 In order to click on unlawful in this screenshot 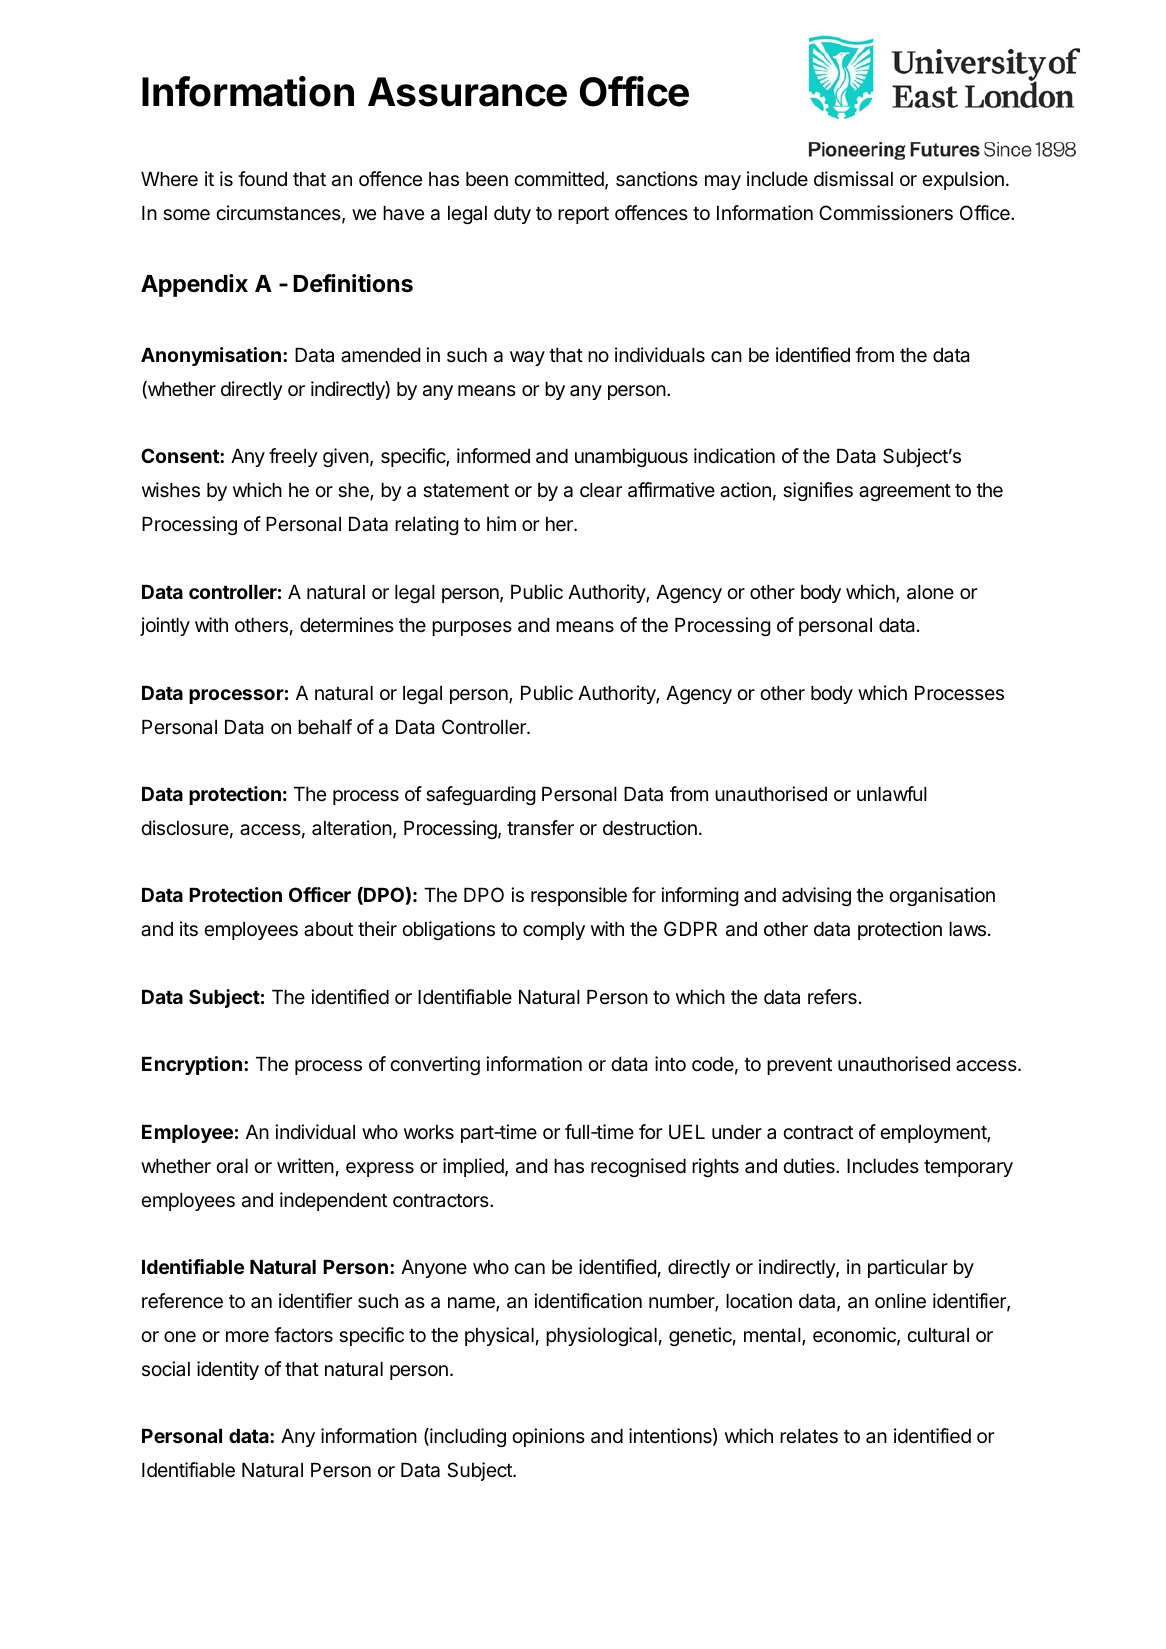, I will do `click(892, 794)`.
